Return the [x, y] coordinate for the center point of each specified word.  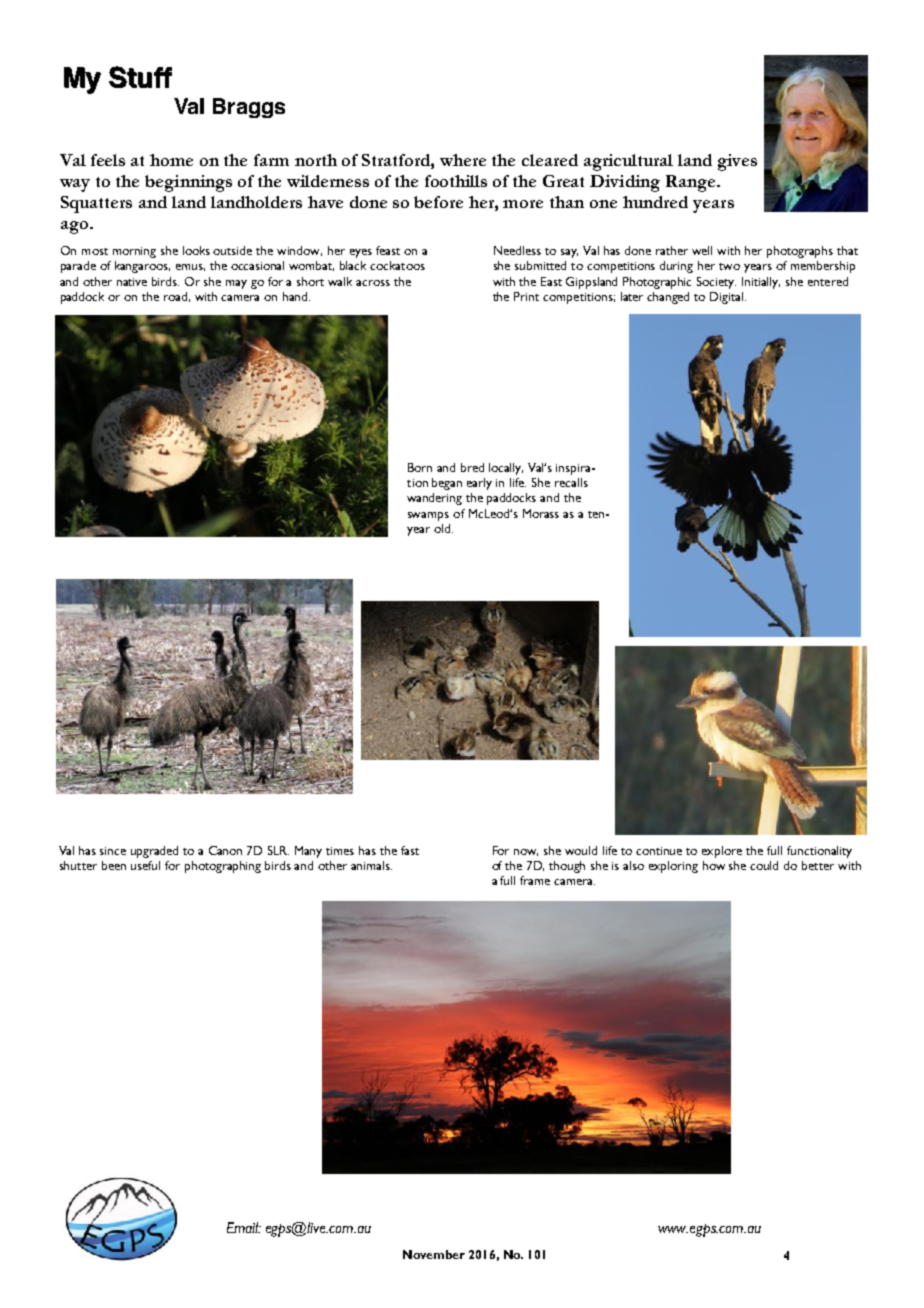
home [171, 160]
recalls [571, 482]
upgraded [154, 852]
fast [410, 850]
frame [535, 880]
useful [145, 865]
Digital [728, 298]
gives [737, 162]
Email [244, 1227]
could [764, 865]
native [132, 282]
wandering [434, 499]
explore [722, 852]
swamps [428, 516]
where [463, 160]
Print [526, 296]
